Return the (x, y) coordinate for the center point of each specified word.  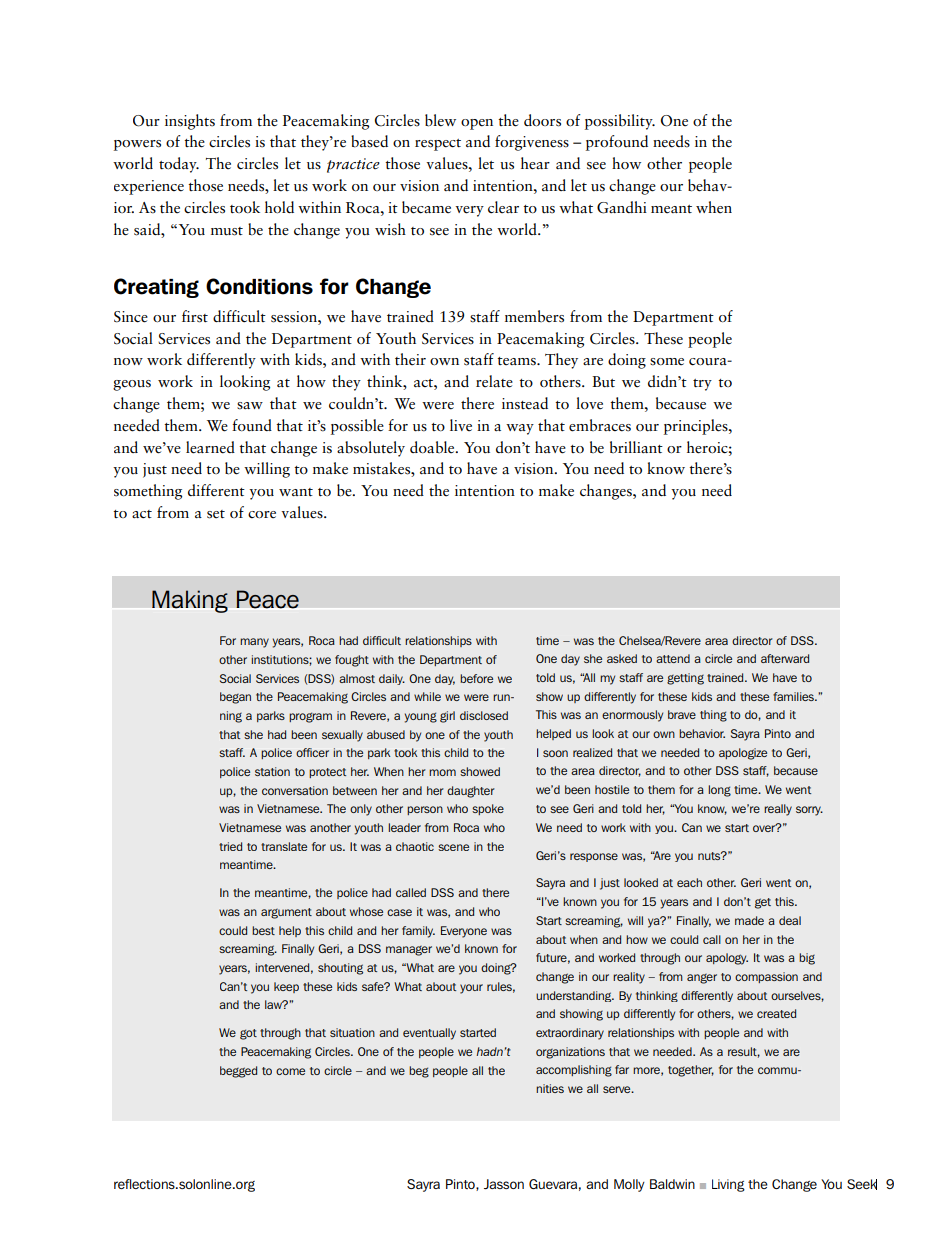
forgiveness (532, 143)
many (254, 643)
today (179, 165)
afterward (785, 658)
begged (238, 1072)
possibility (620, 122)
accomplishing (574, 1071)
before (476, 678)
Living (728, 1185)
